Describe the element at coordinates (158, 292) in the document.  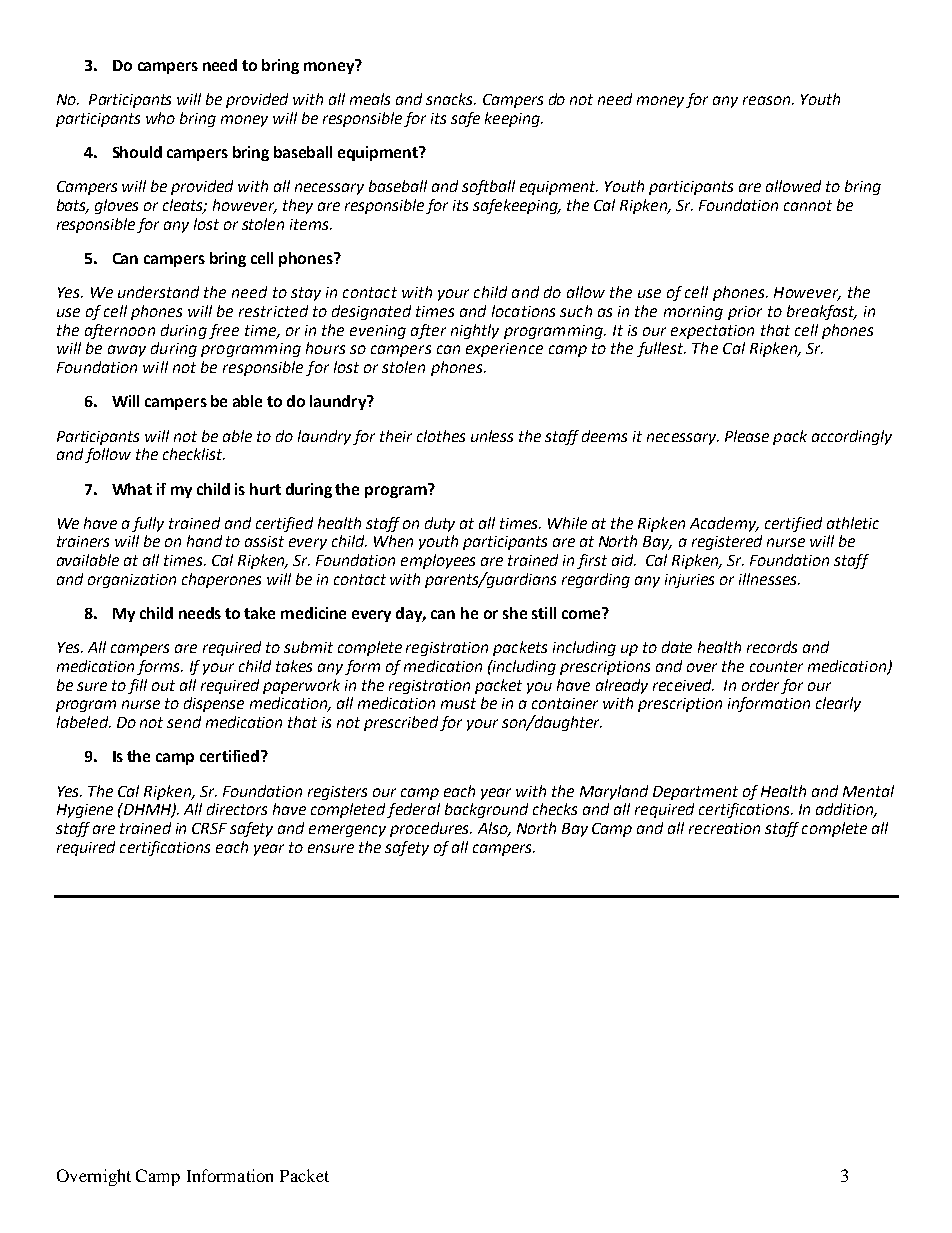
I see `understand` at that location.
